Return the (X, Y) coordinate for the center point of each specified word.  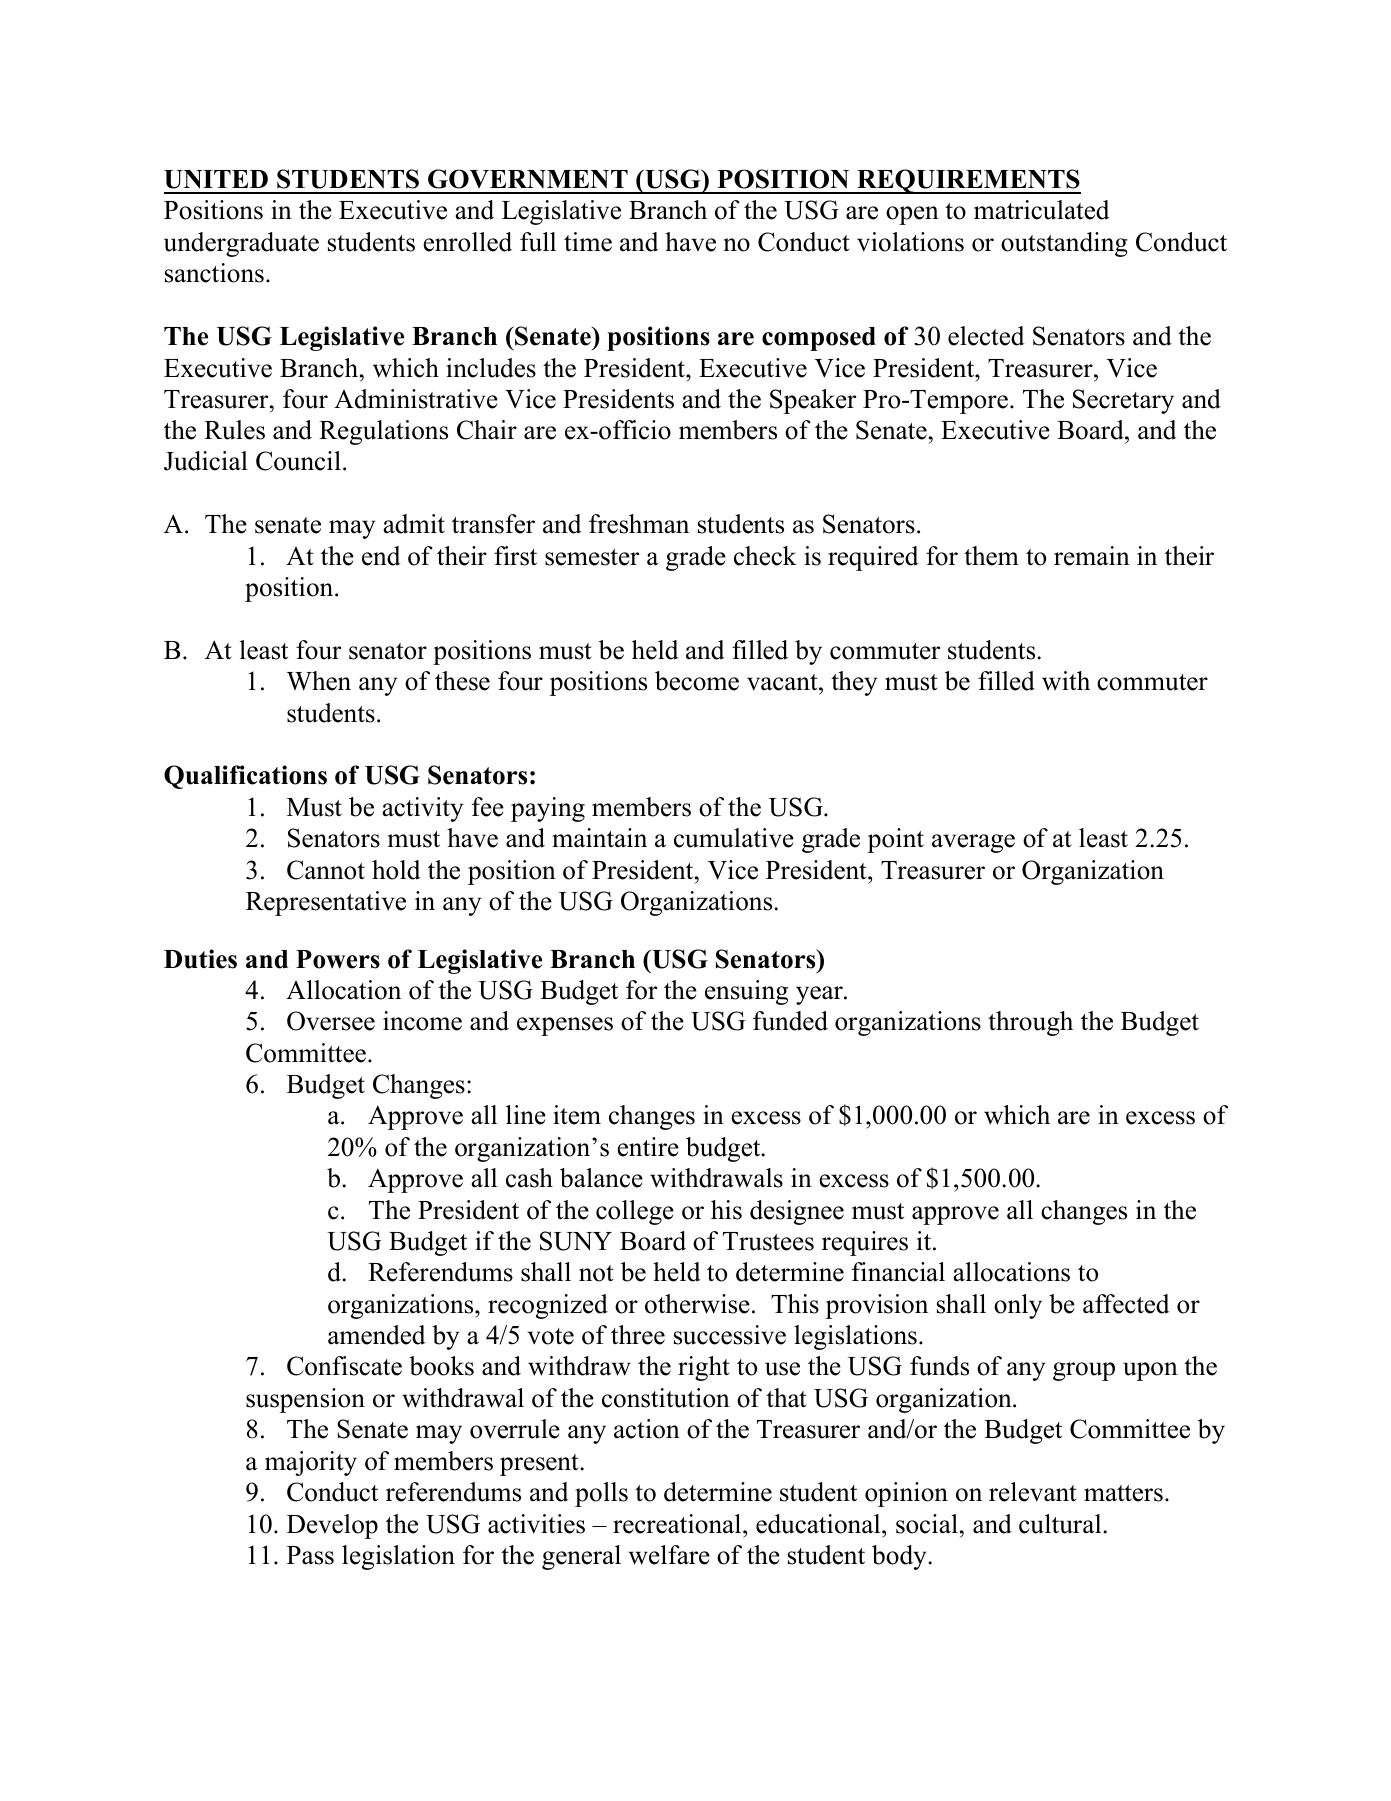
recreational (678, 1524)
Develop (332, 1526)
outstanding (1064, 244)
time (588, 242)
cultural (1061, 1524)
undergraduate (241, 244)
